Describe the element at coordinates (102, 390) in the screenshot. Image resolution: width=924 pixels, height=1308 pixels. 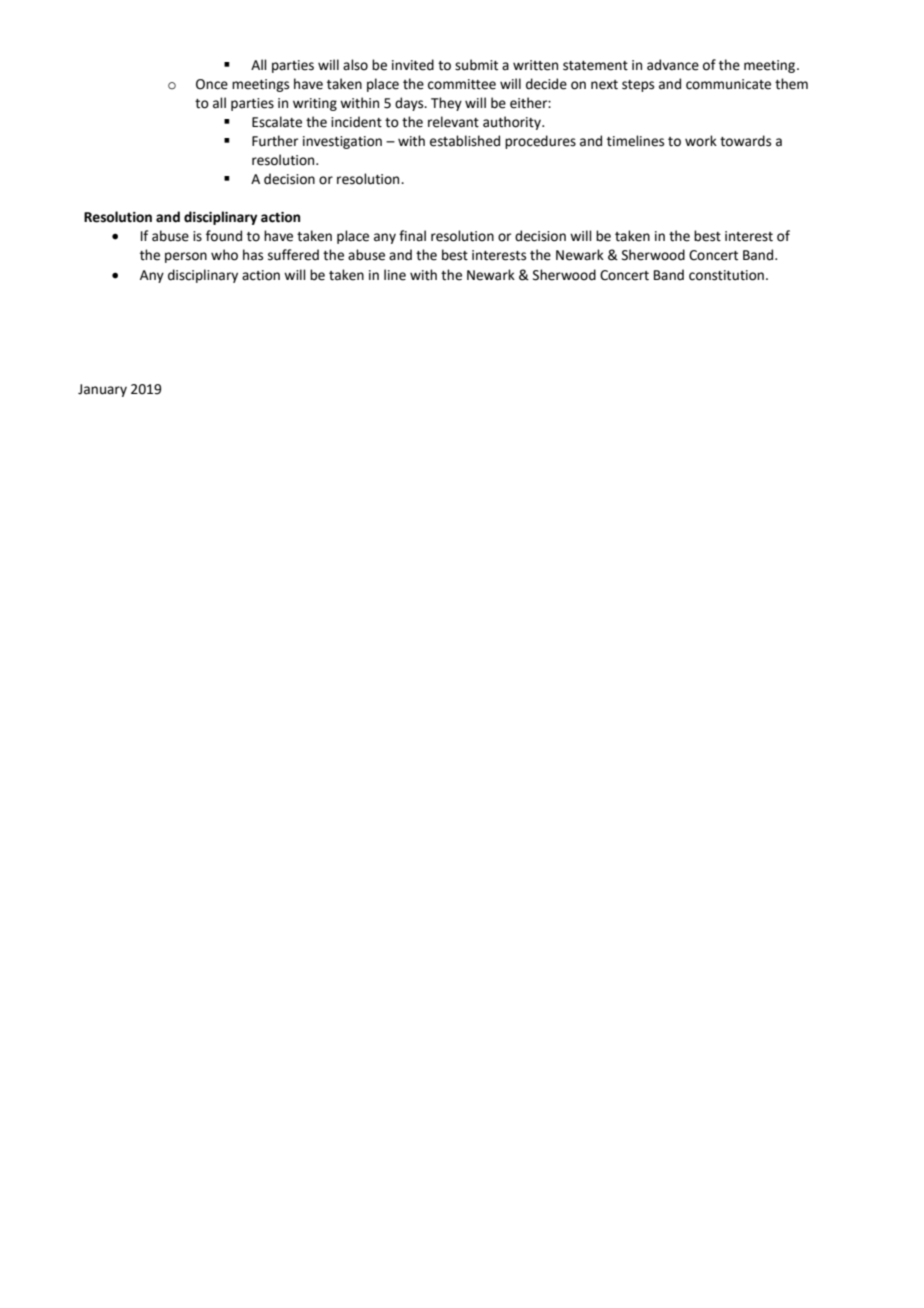
I see `January` at that location.
